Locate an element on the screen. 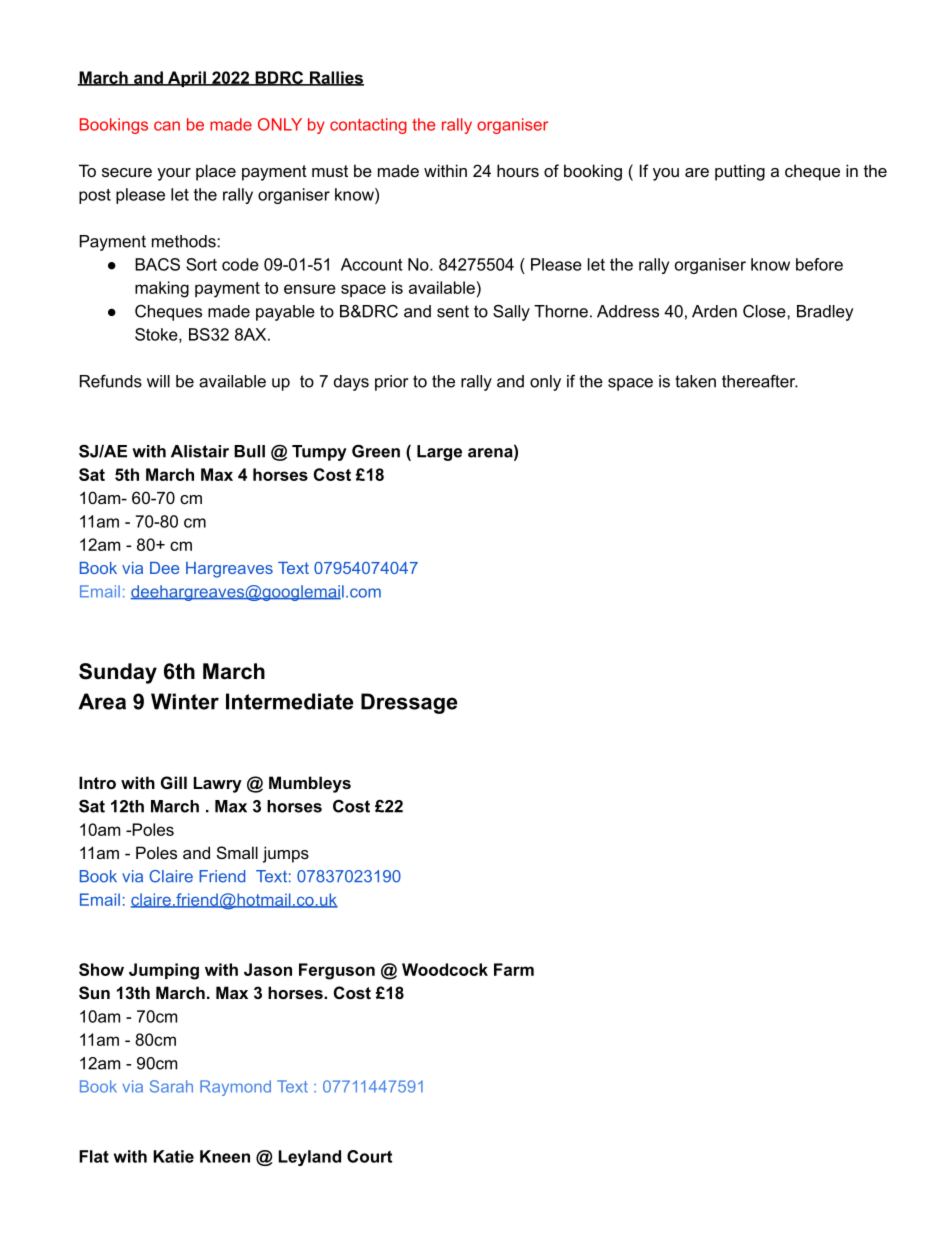 The image size is (952, 1233). Katie is located at coordinates (173, 1156).
